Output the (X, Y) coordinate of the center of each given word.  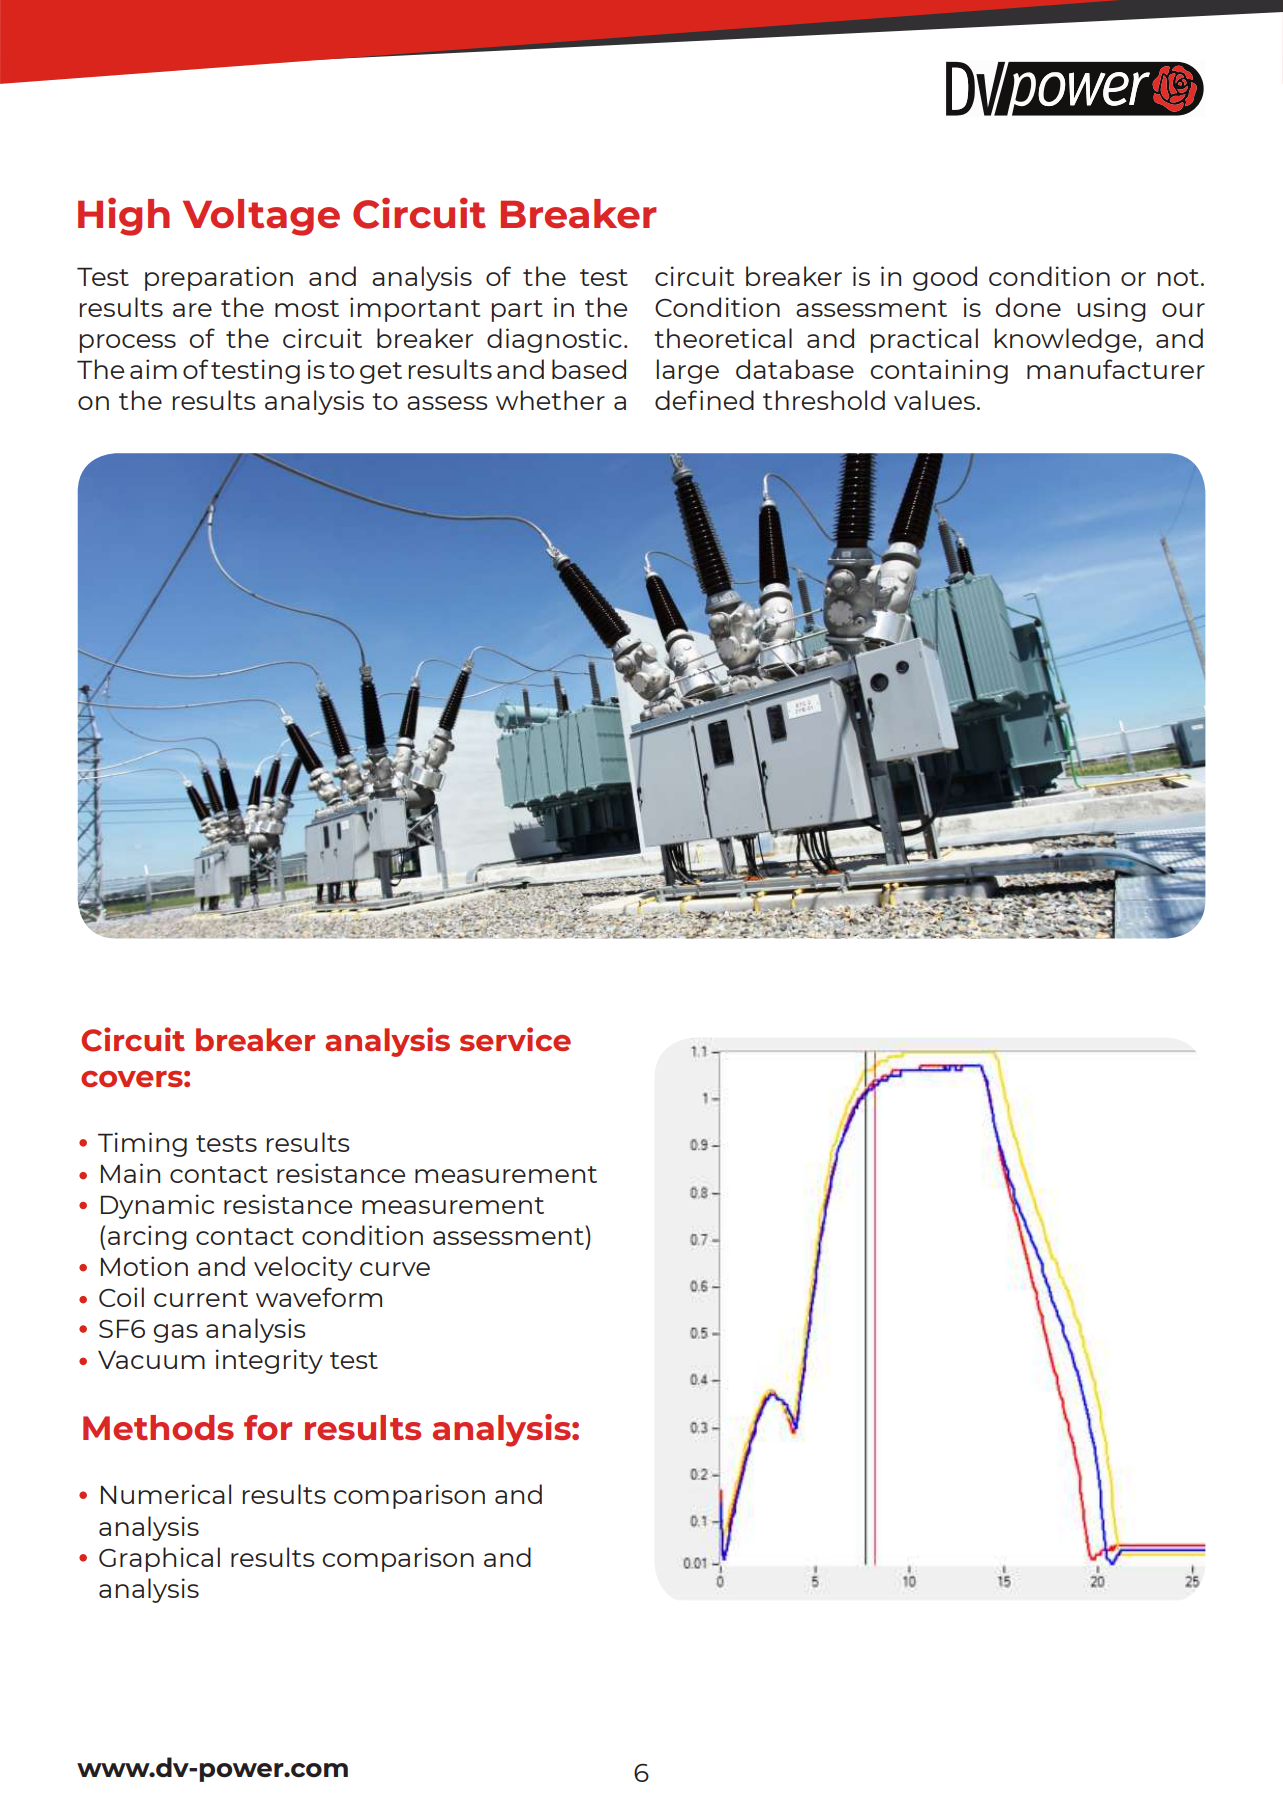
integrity (269, 1361)
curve (395, 1269)
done (1028, 307)
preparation (219, 278)
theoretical (723, 338)
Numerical (166, 1494)
